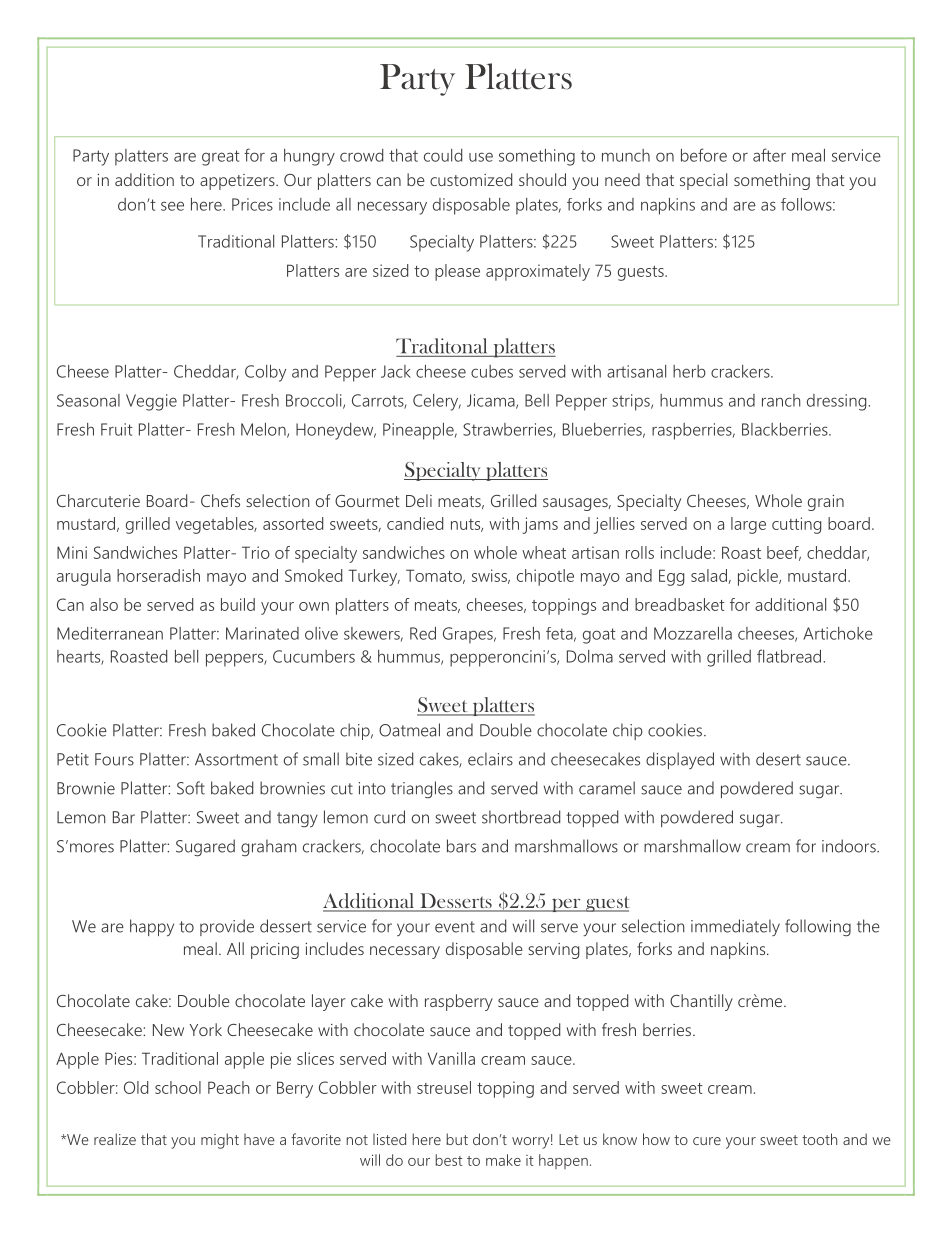  Describe the element at coordinates (172, 206) in the image. I see `see` at that location.
